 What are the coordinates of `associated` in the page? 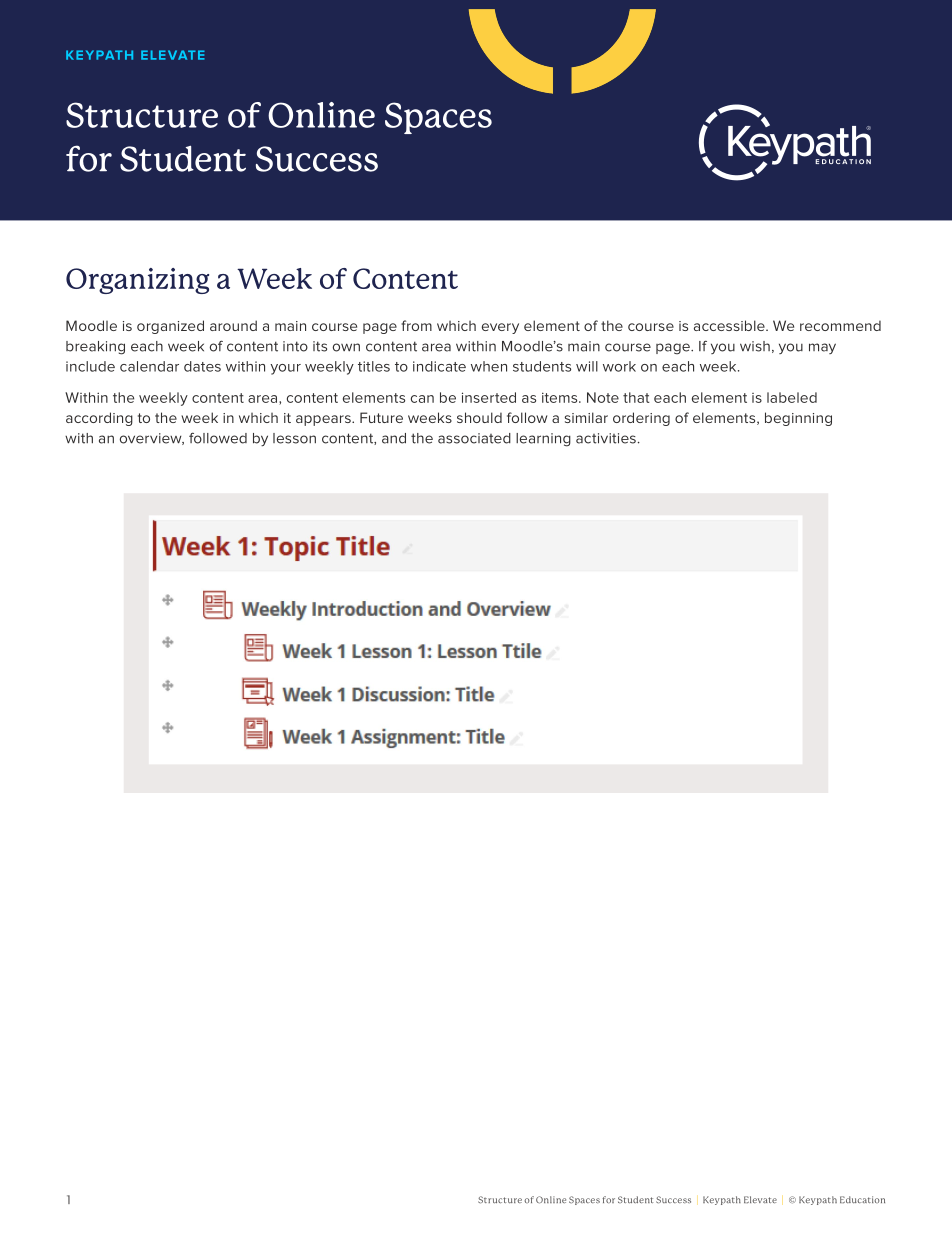 It's located at (474, 438).
